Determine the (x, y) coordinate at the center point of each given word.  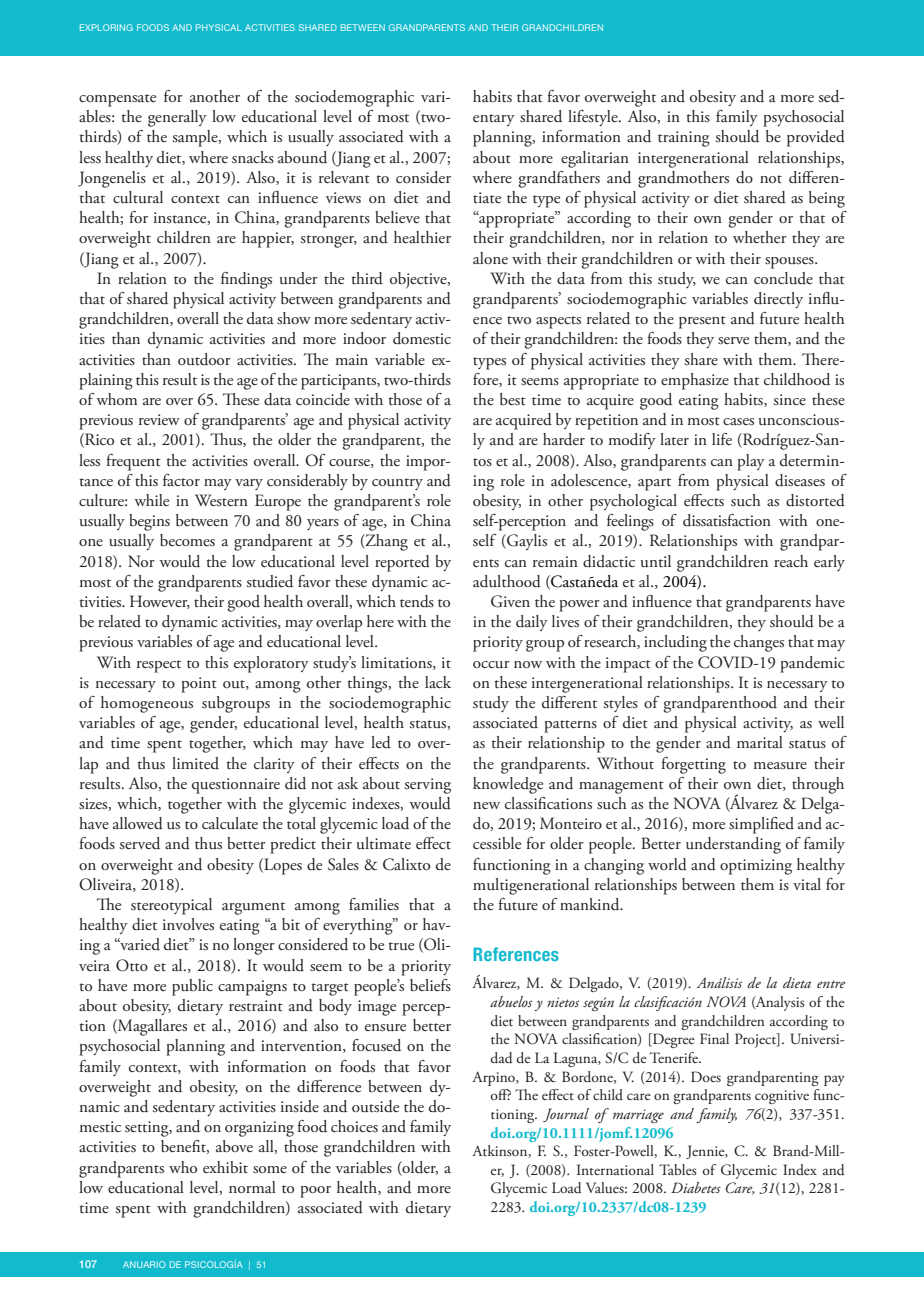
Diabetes (696, 1187)
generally (177, 118)
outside (375, 1106)
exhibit (225, 1167)
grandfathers (559, 179)
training (684, 139)
